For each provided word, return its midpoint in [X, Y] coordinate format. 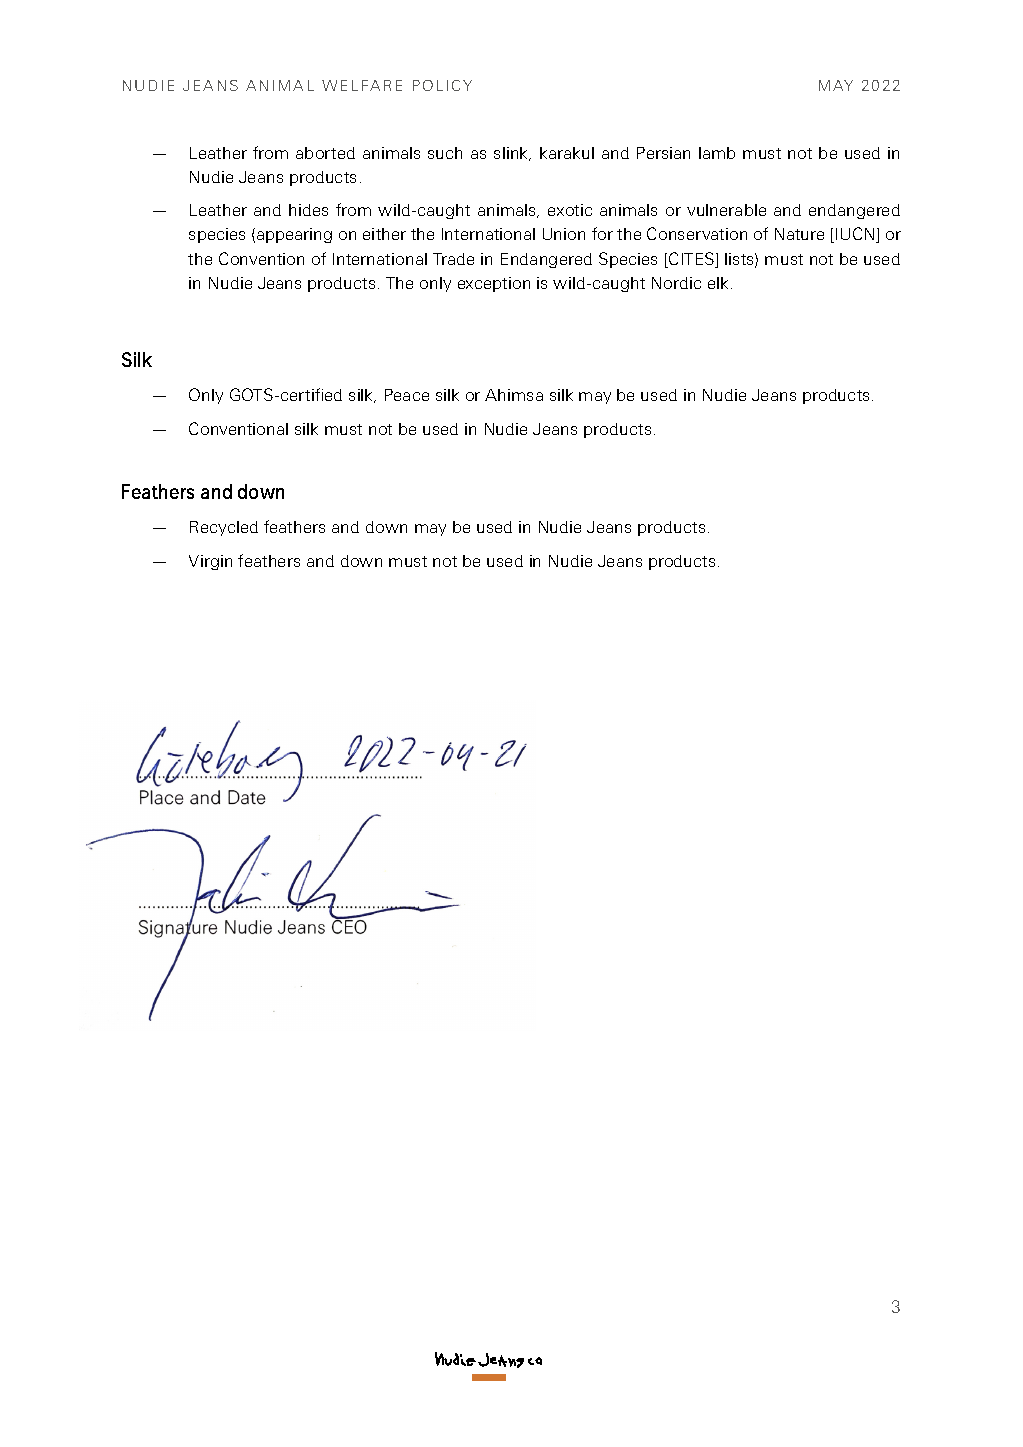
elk [718, 283]
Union [564, 234]
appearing [294, 235]
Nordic [676, 283]
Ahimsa [514, 395]
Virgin [210, 562]
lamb [717, 153]
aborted [325, 153]
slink [512, 154]
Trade [453, 259]
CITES [692, 260]
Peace [407, 395]
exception [494, 284]
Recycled [224, 528]
